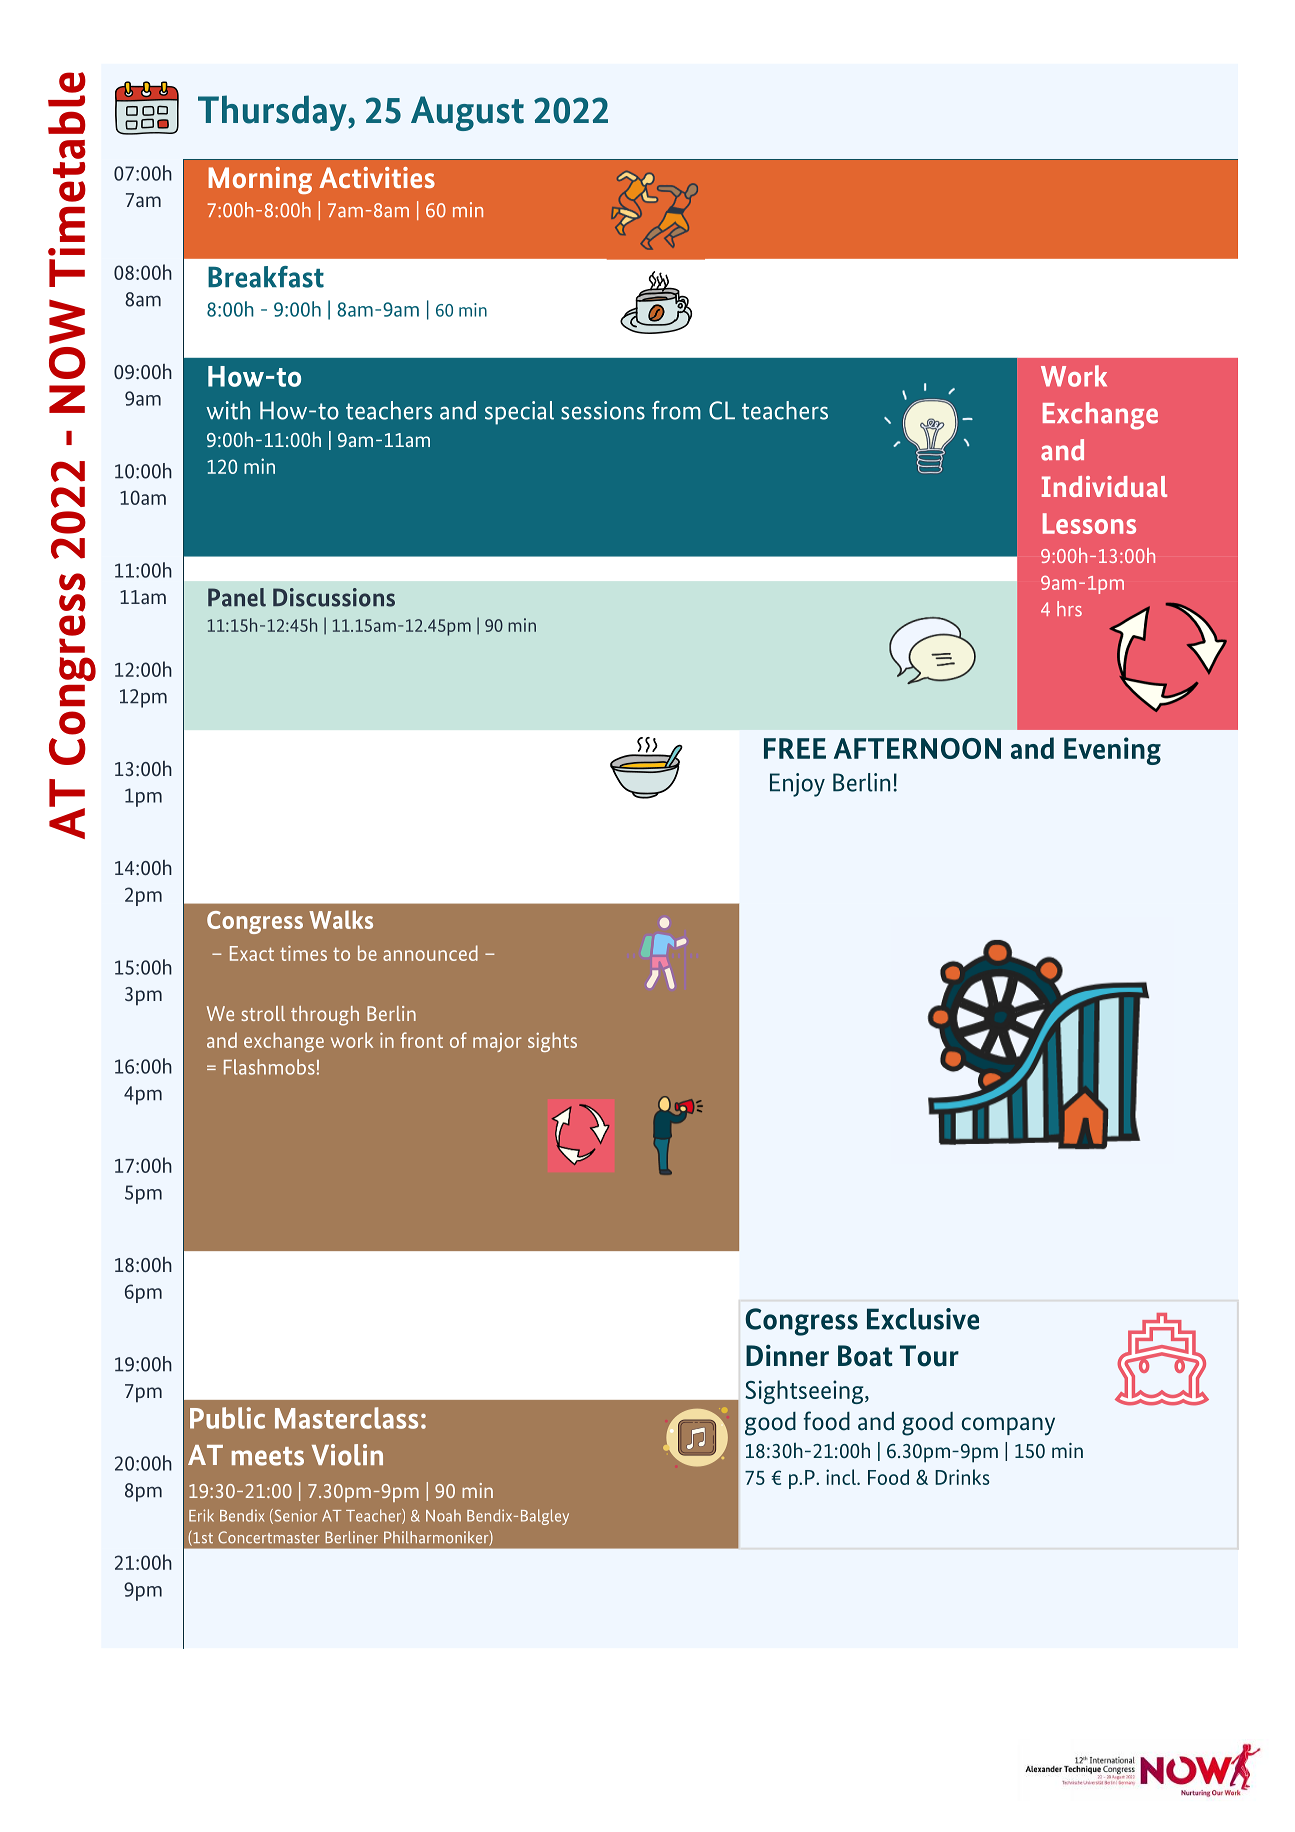 The height and width of the image is (1832, 1295). Describe the element at coordinates (797, 785) in the image. I see `Enjoy` at that location.
